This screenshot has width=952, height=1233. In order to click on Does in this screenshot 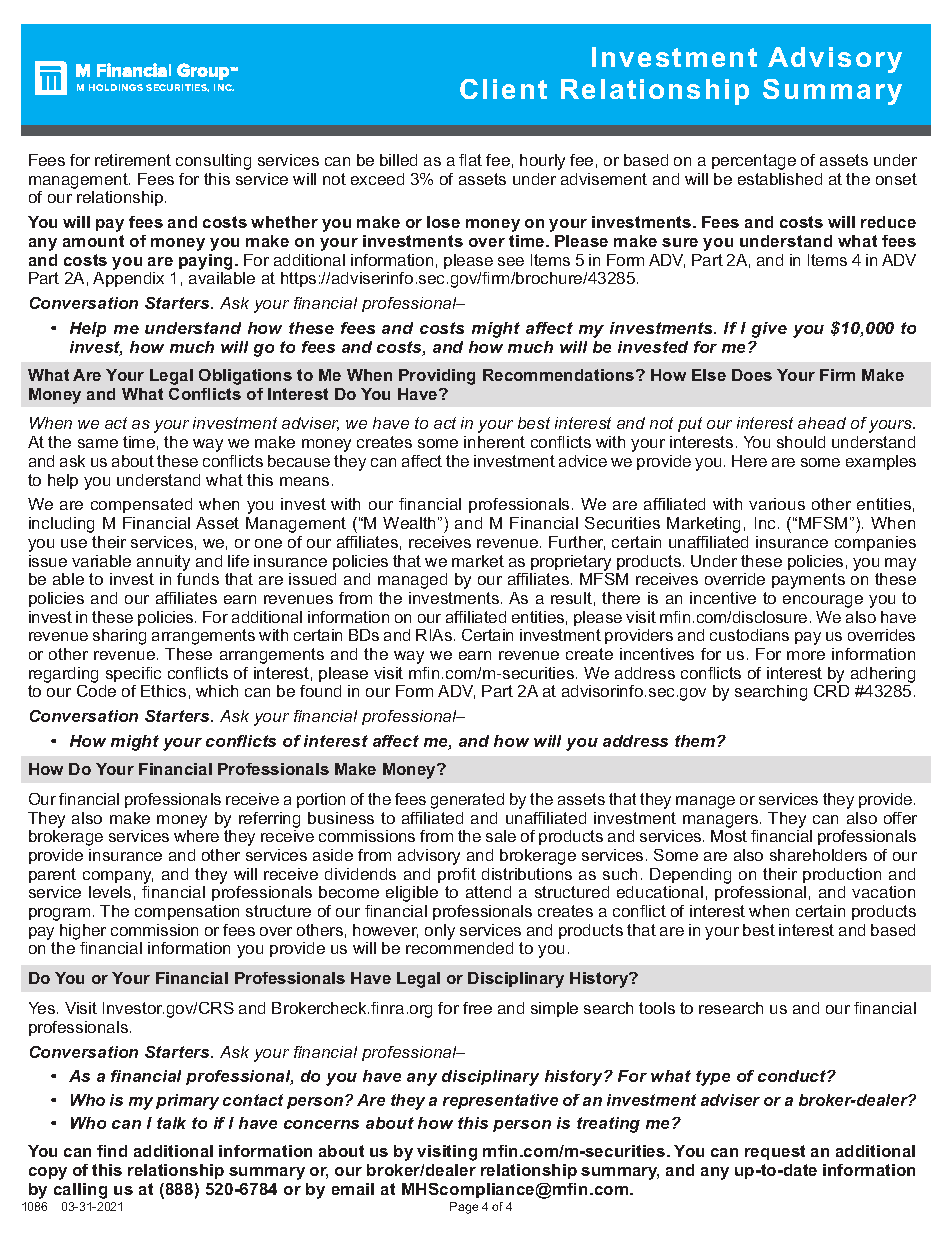, I will do `click(752, 375)`.
